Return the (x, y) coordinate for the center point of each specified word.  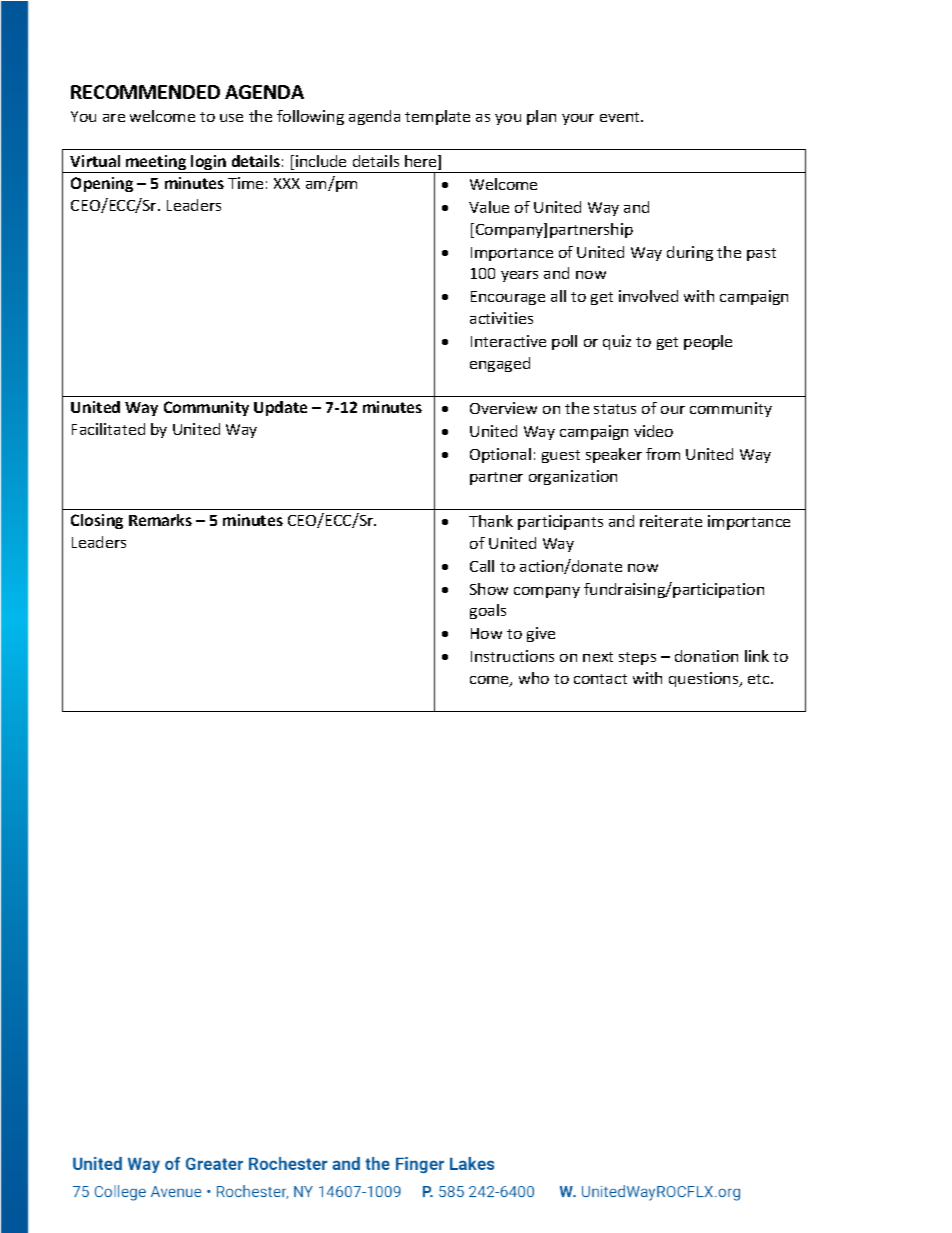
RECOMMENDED (145, 92)
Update (280, 408)
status (615, 409)
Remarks (160, 520)
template (437, 117)
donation (706, 656)
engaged (500, 364)
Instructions (512, 656)
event (621, 117)
